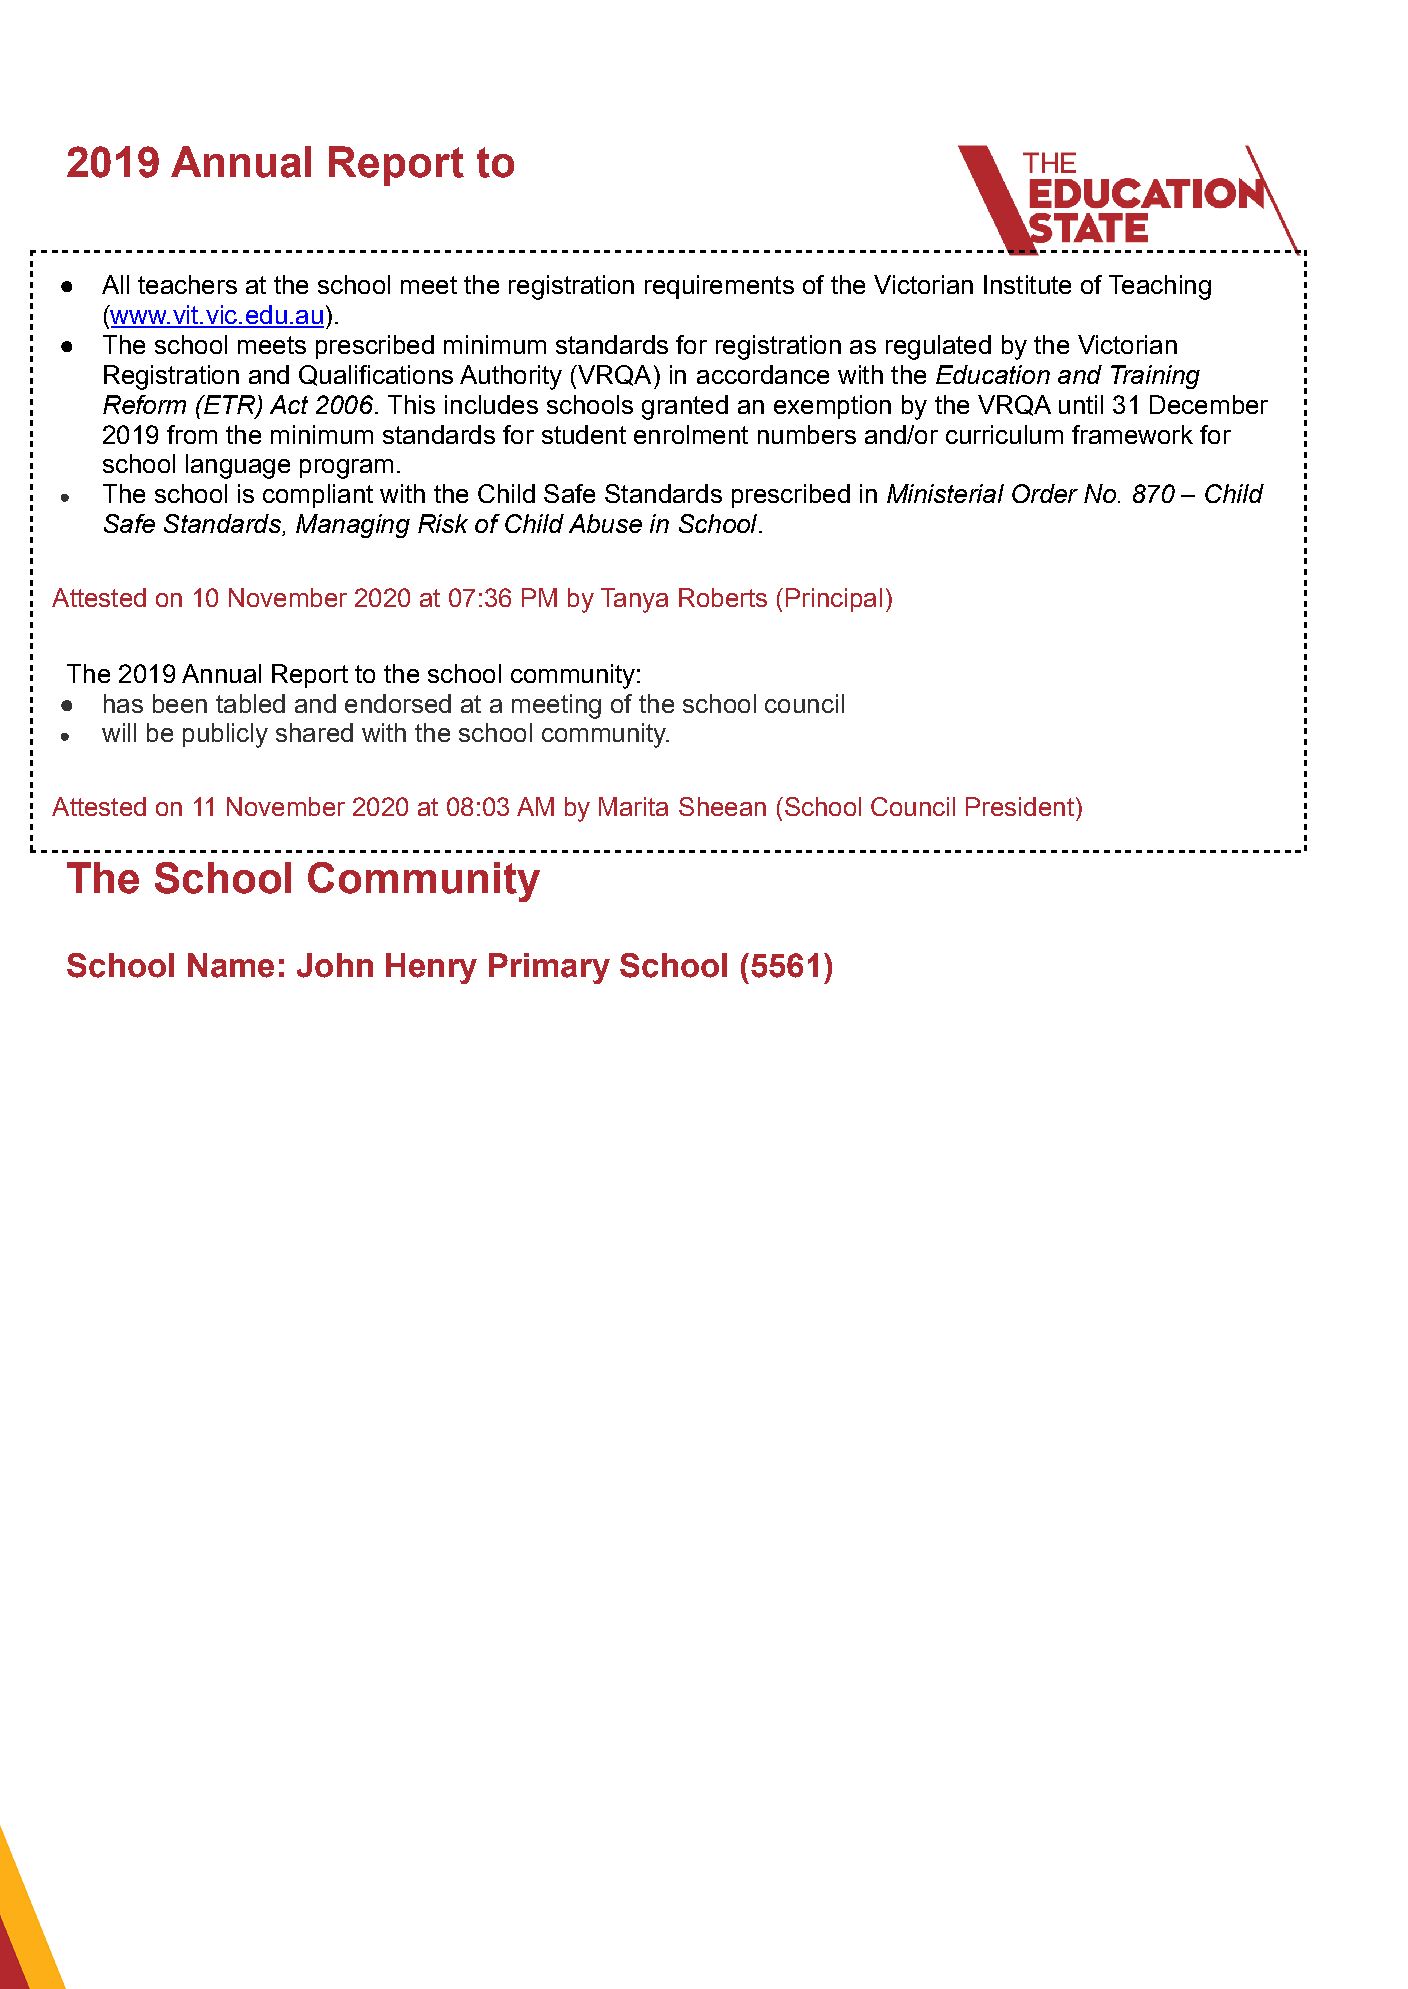 Image resolution: width=1408 pixels, height=1989 pixels. Describe the element at coordinates (250, 703) in the page. I see `tabled` at that location.
